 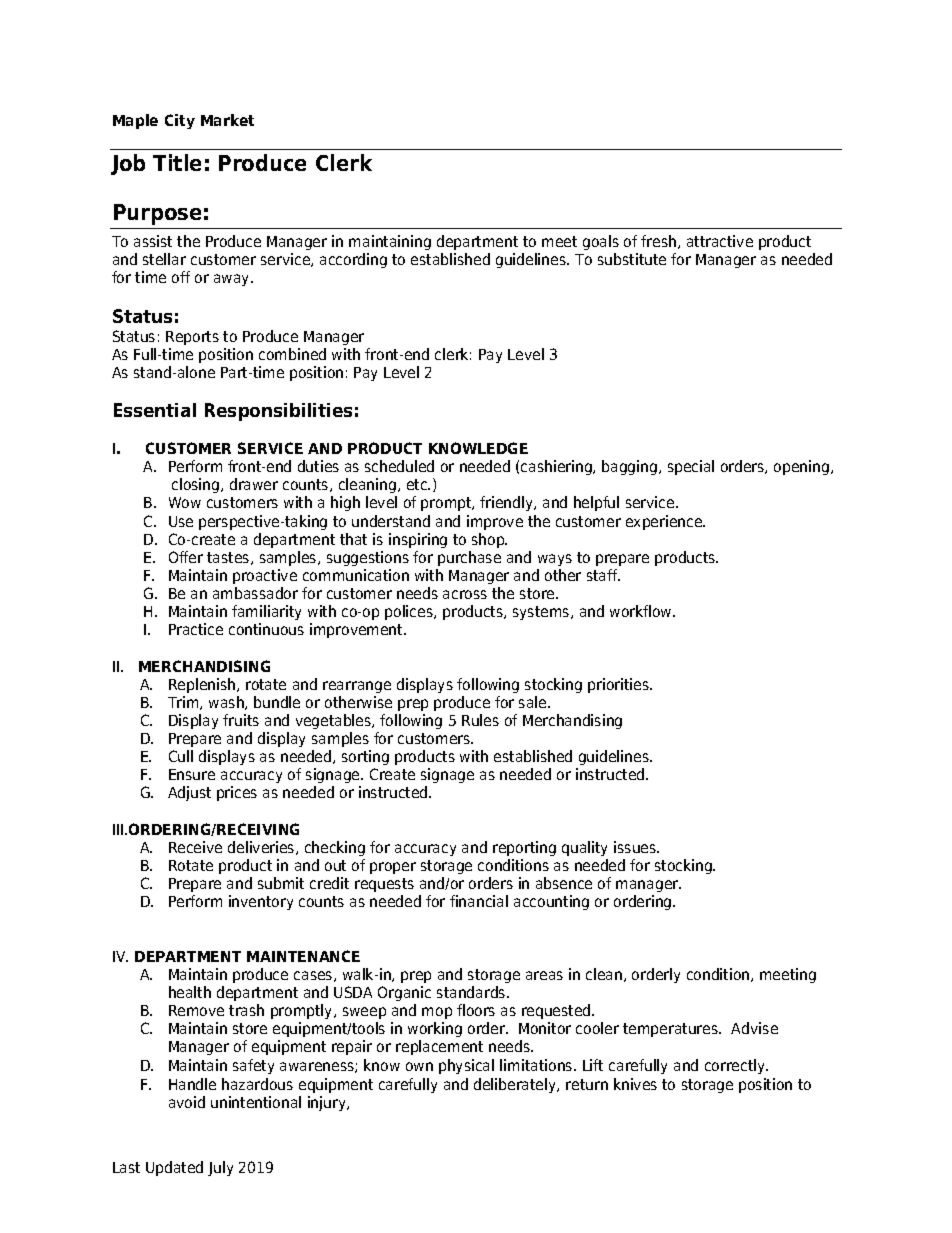 What do you see at coordinates (196, 629) in the image?
I see `Practice` at bounding box center [196, 629].
